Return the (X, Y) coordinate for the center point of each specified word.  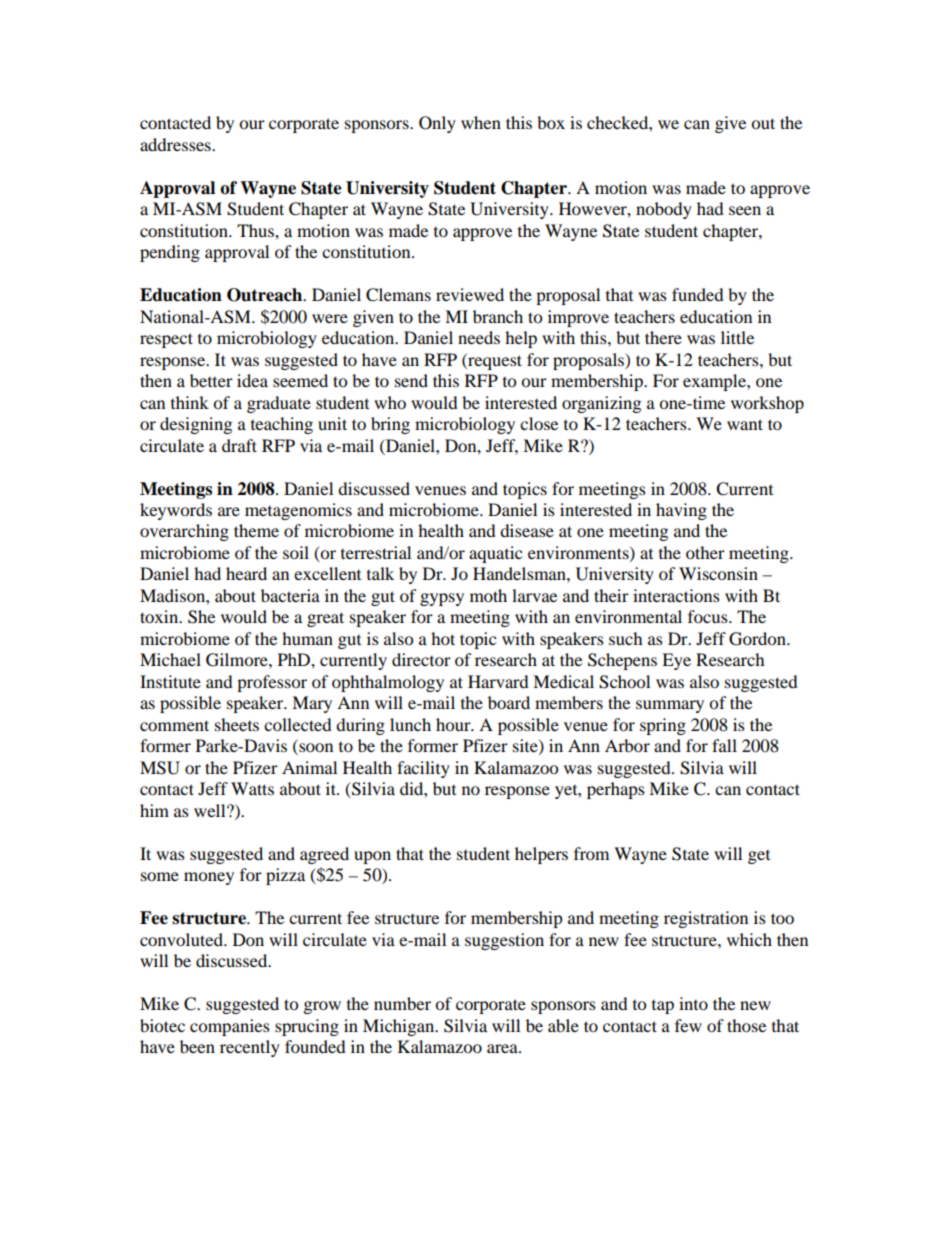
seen (745, 210)
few (688, 1025)
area (503, 1048)
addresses (176, 144)
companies (230, 1027)
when (481, 122)
